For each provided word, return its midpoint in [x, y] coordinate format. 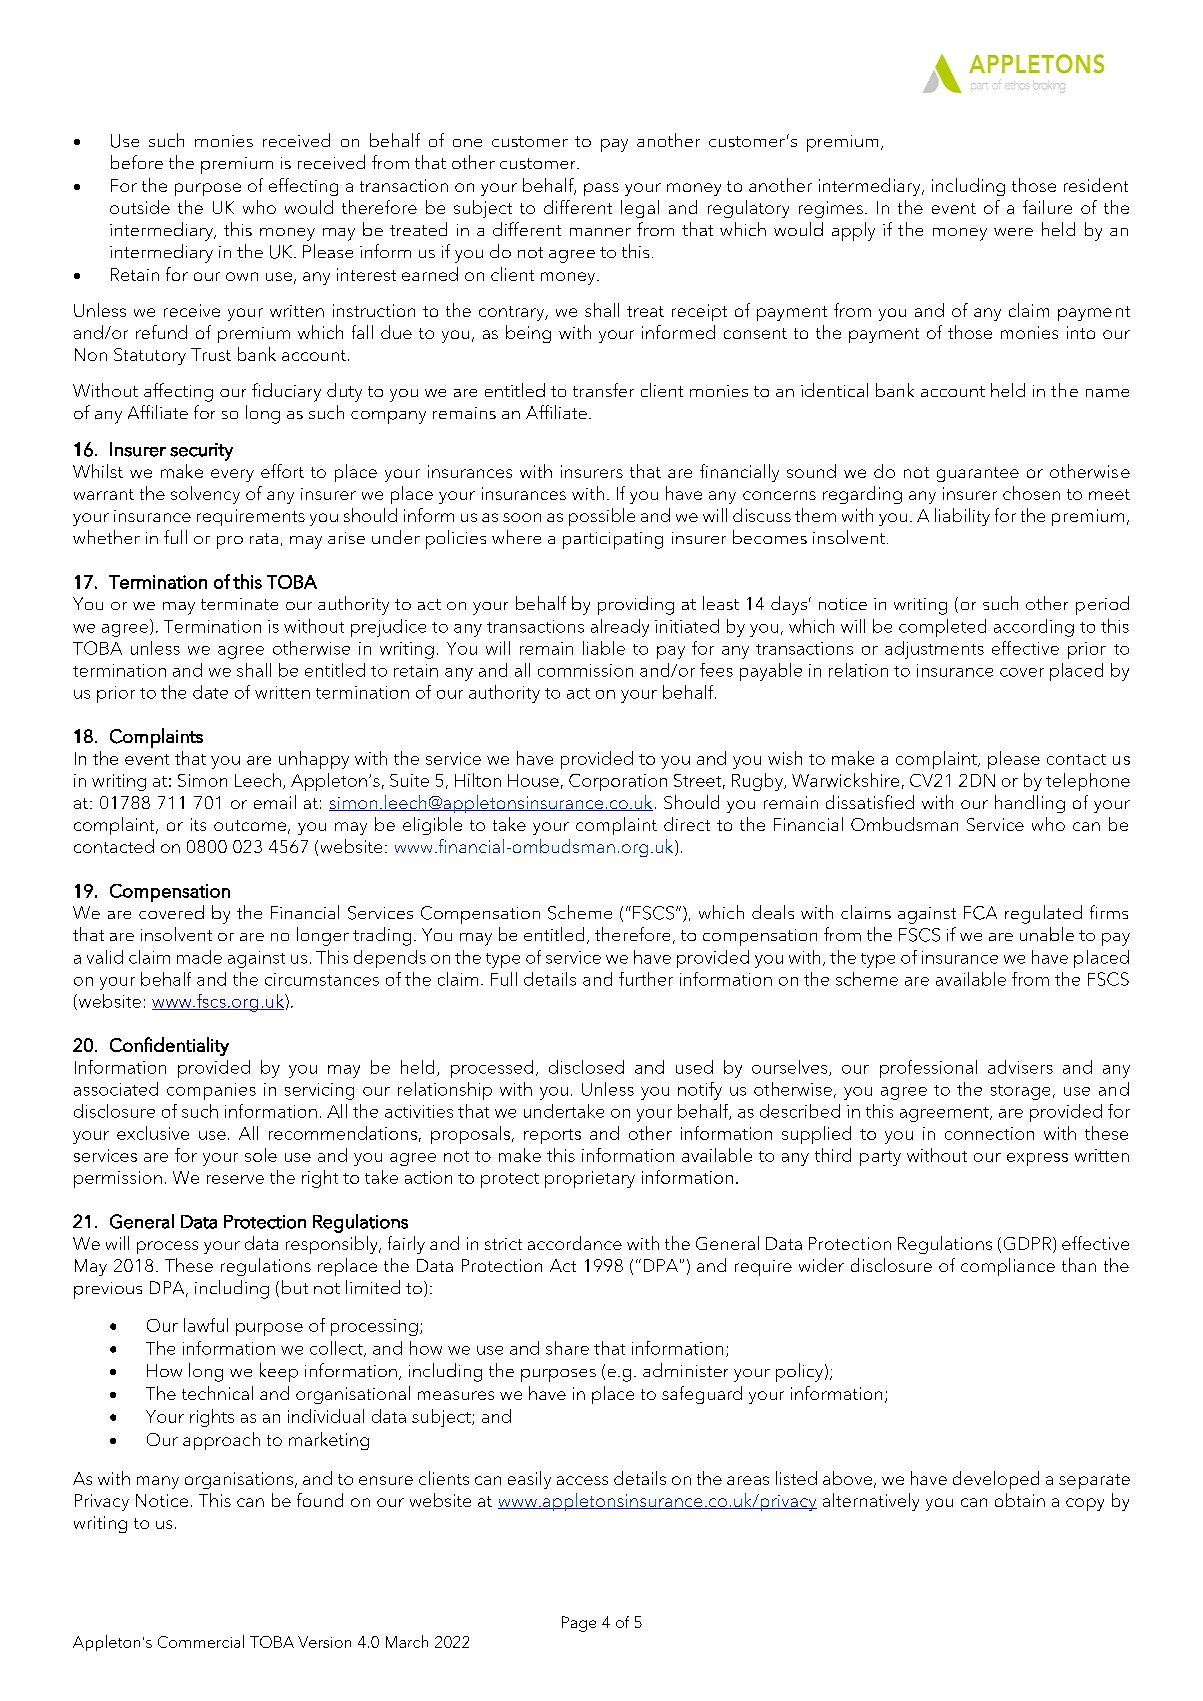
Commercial [201, 1641]
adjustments [934, 650]
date [210, 692]
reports [552, 1136]
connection [989, 1133]
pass [601, 189]
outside [140, 207]
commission [585, 670]
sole [261, 1155]
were [1013, 232]
